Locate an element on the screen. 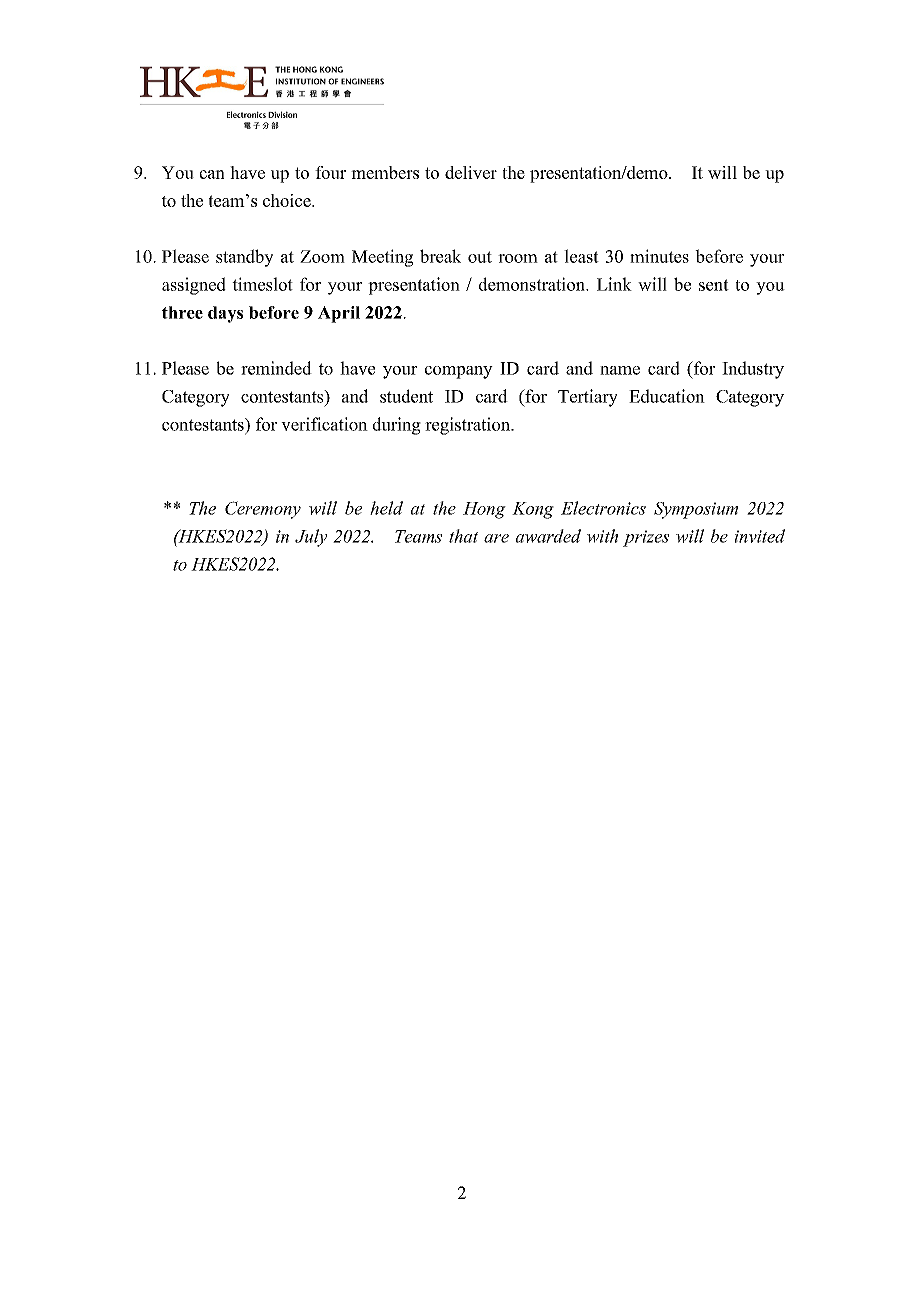  deliver is located at coordinates (471, 172).
